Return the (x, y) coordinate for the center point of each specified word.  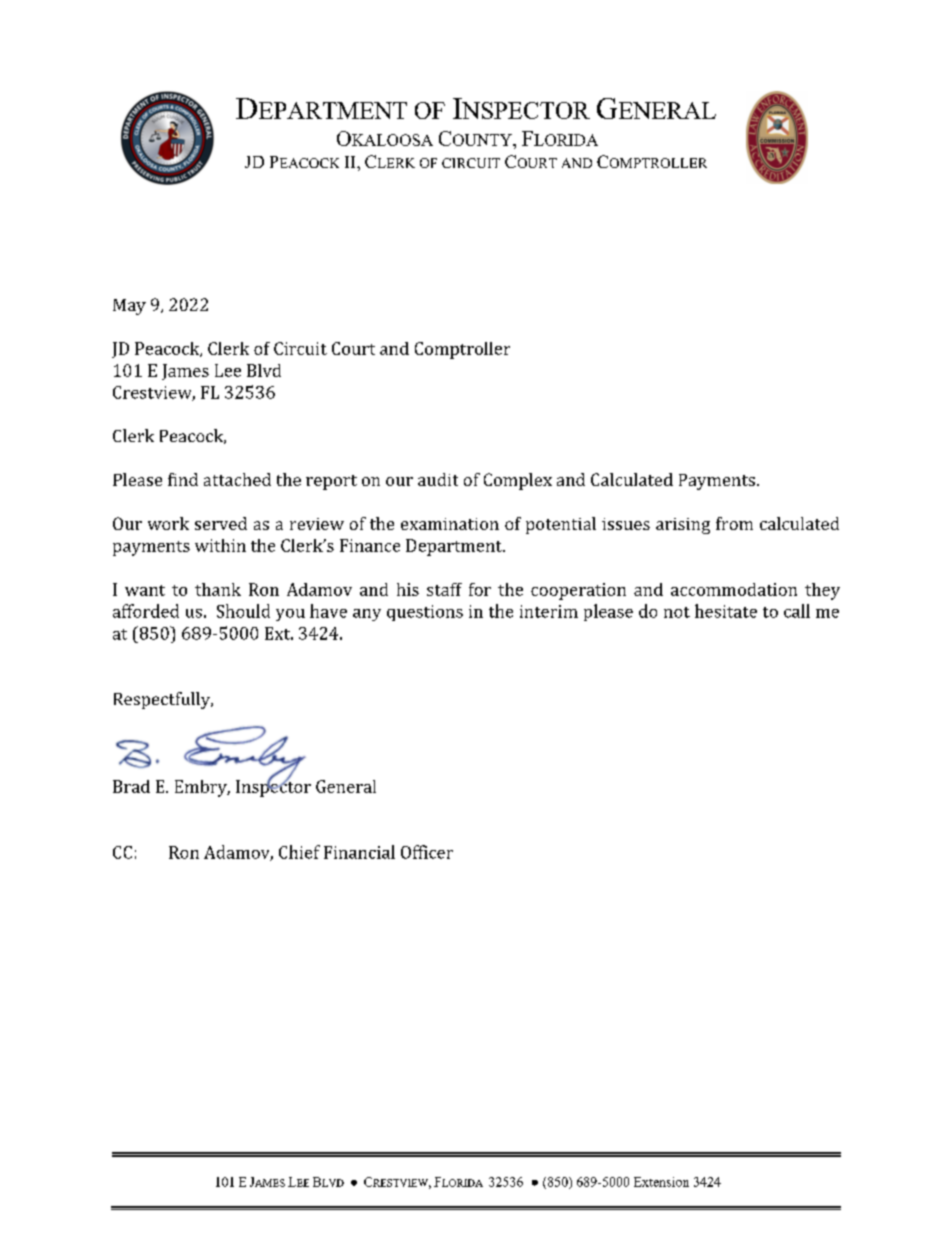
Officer (427, 852)
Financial (359, 852)
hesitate (726, 611)
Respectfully (163, 700)
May (129, 307)
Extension (661, 1182)
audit (438, 479)
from (734, 523)
